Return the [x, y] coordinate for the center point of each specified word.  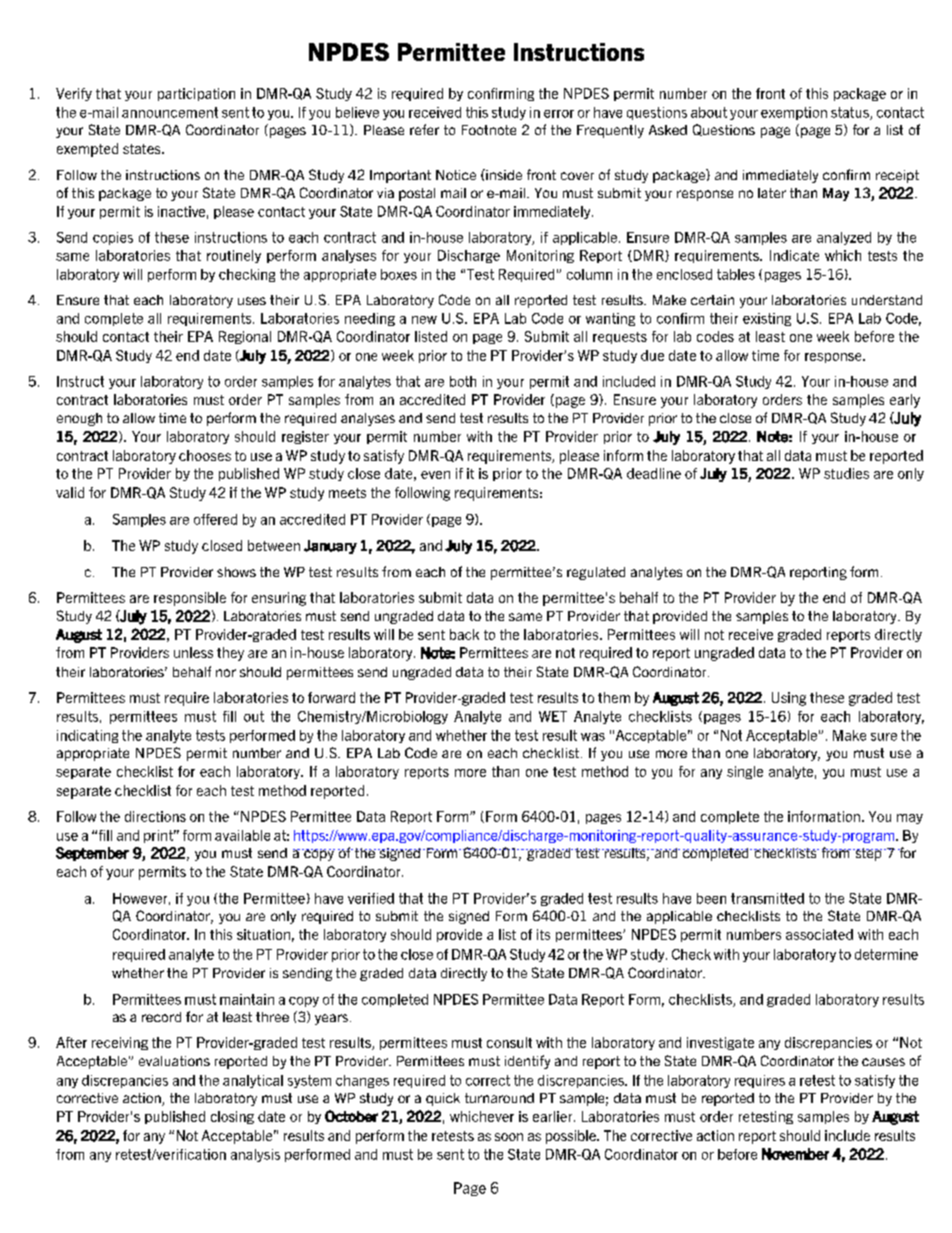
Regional [245, 337]
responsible [190, 599]
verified [371, 898]
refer [424, 129]
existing [767, 319]
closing [232, 1117]
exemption [794, 113]
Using [789, 699]
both [463, 381]
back [464, 634]
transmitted [767, 898]
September [92, 854]
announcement [170, 112]
